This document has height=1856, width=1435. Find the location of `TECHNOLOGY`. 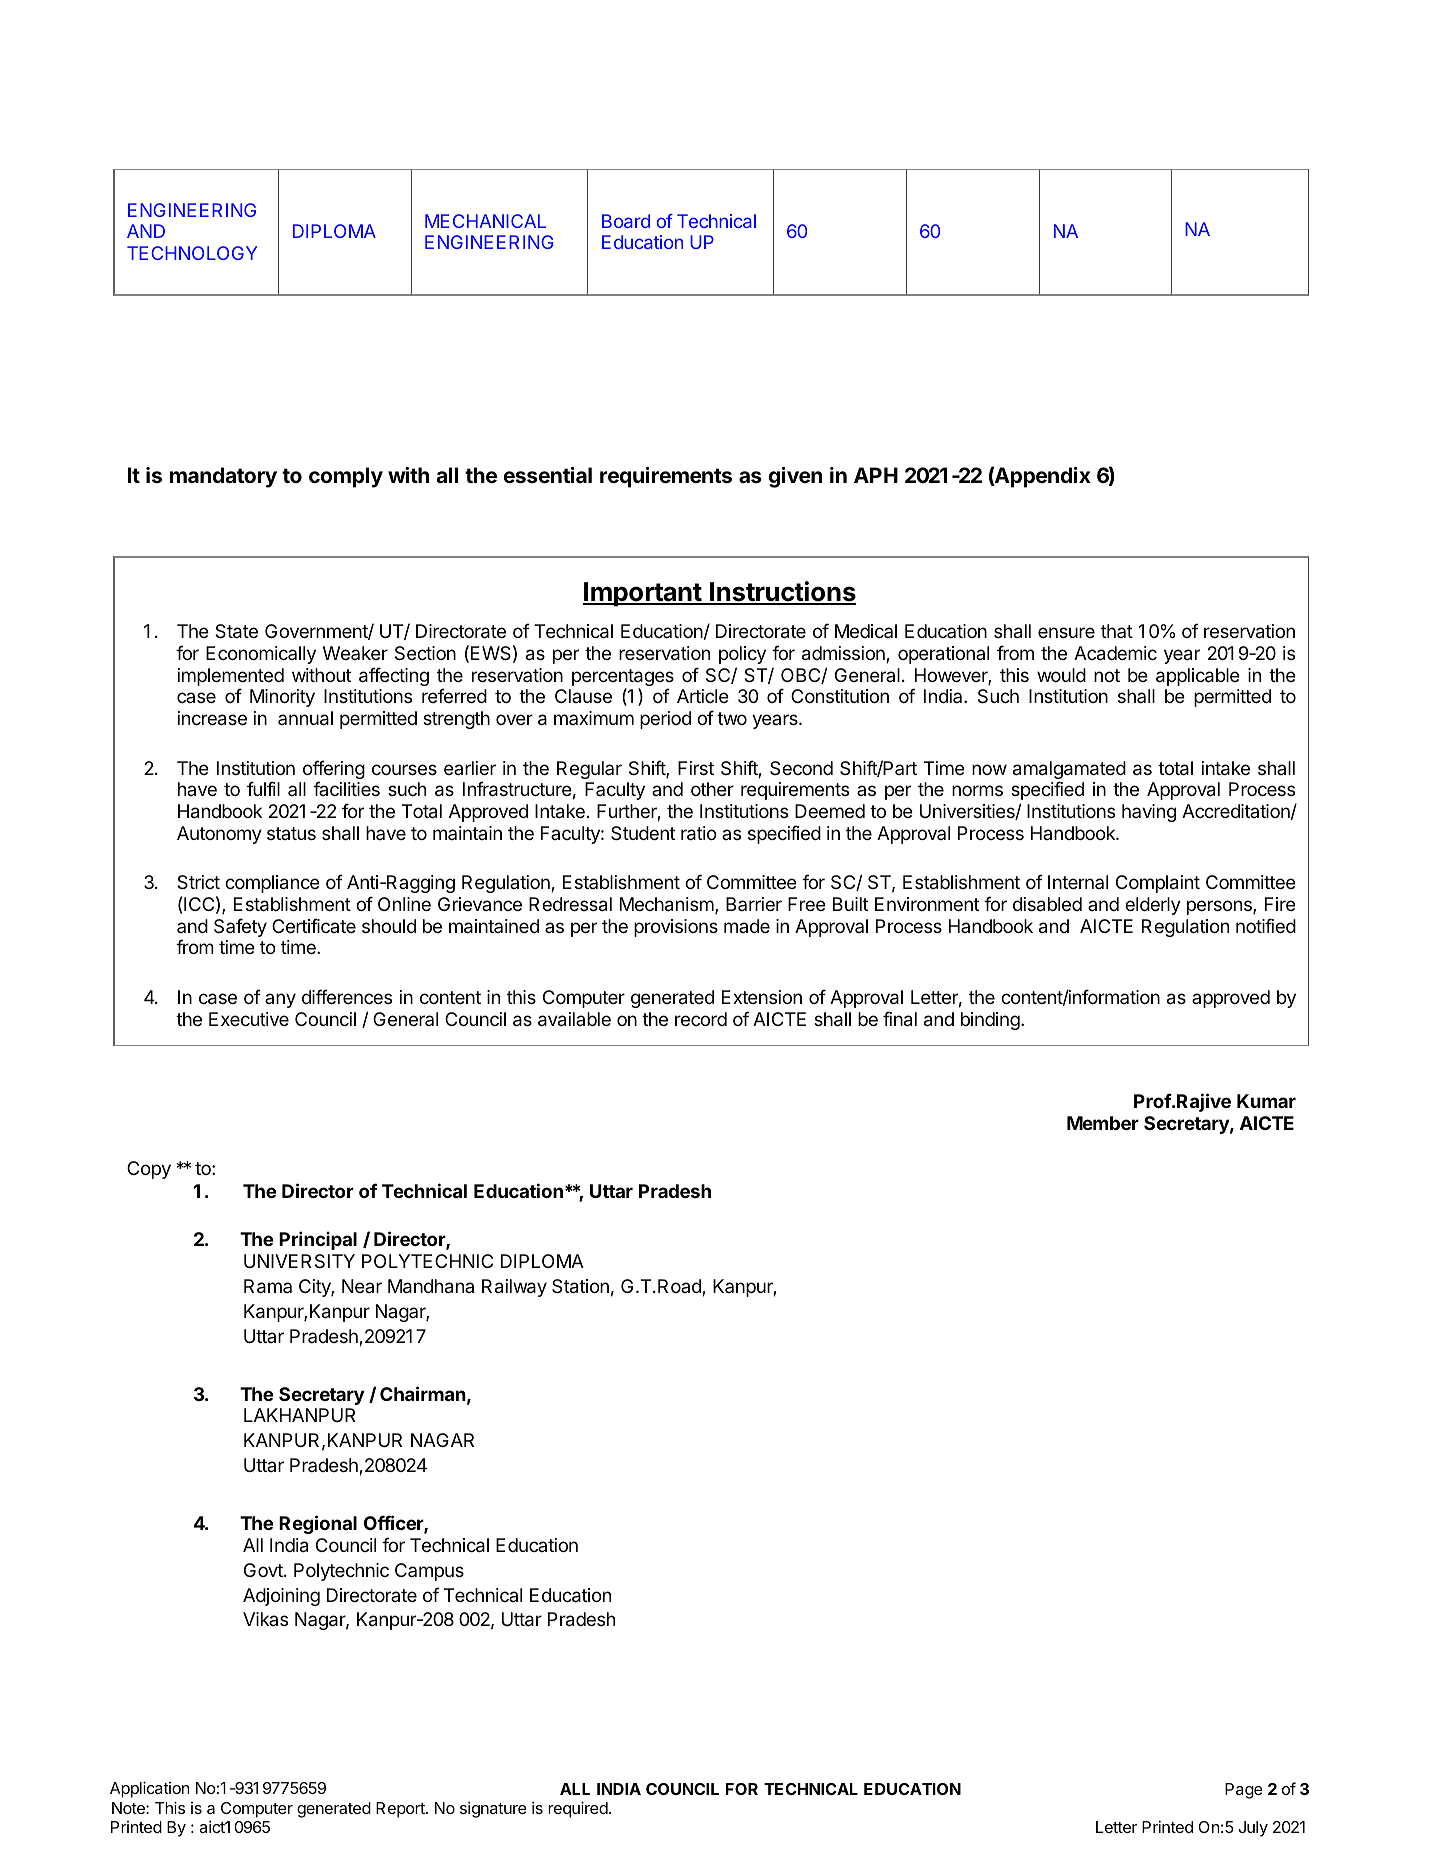

TECHNOLOGY is located at coordinates (192, 253).
